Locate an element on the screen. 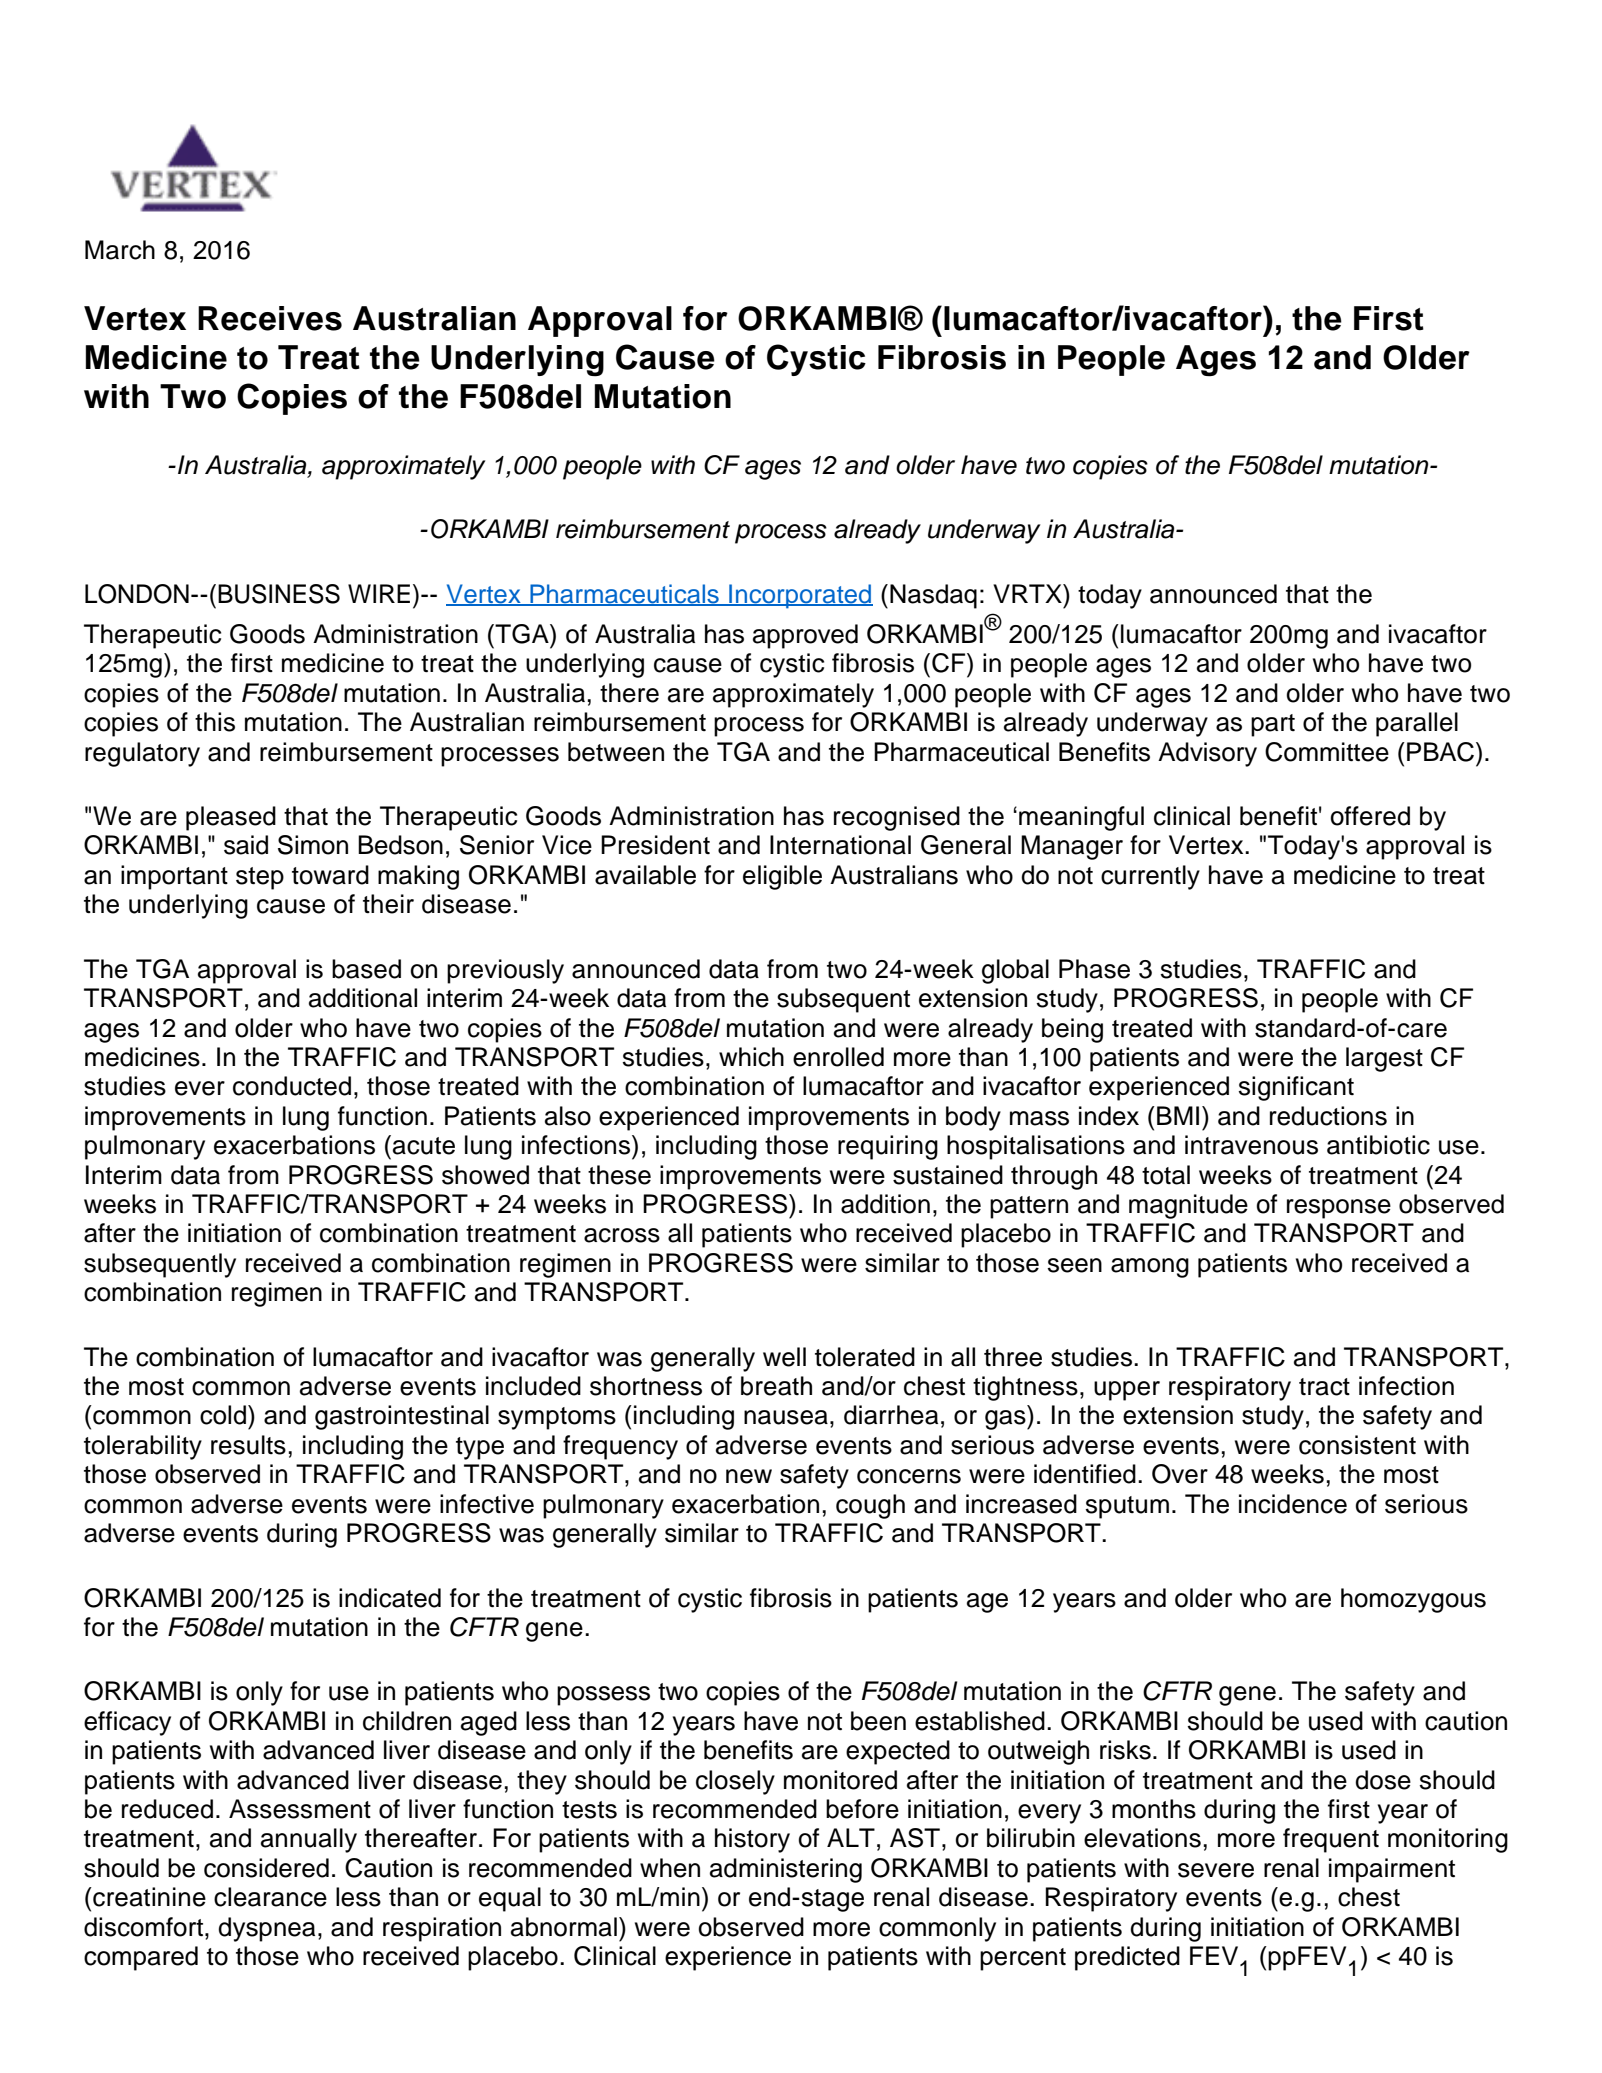  clearance is located at coordinates (270, 1897).
